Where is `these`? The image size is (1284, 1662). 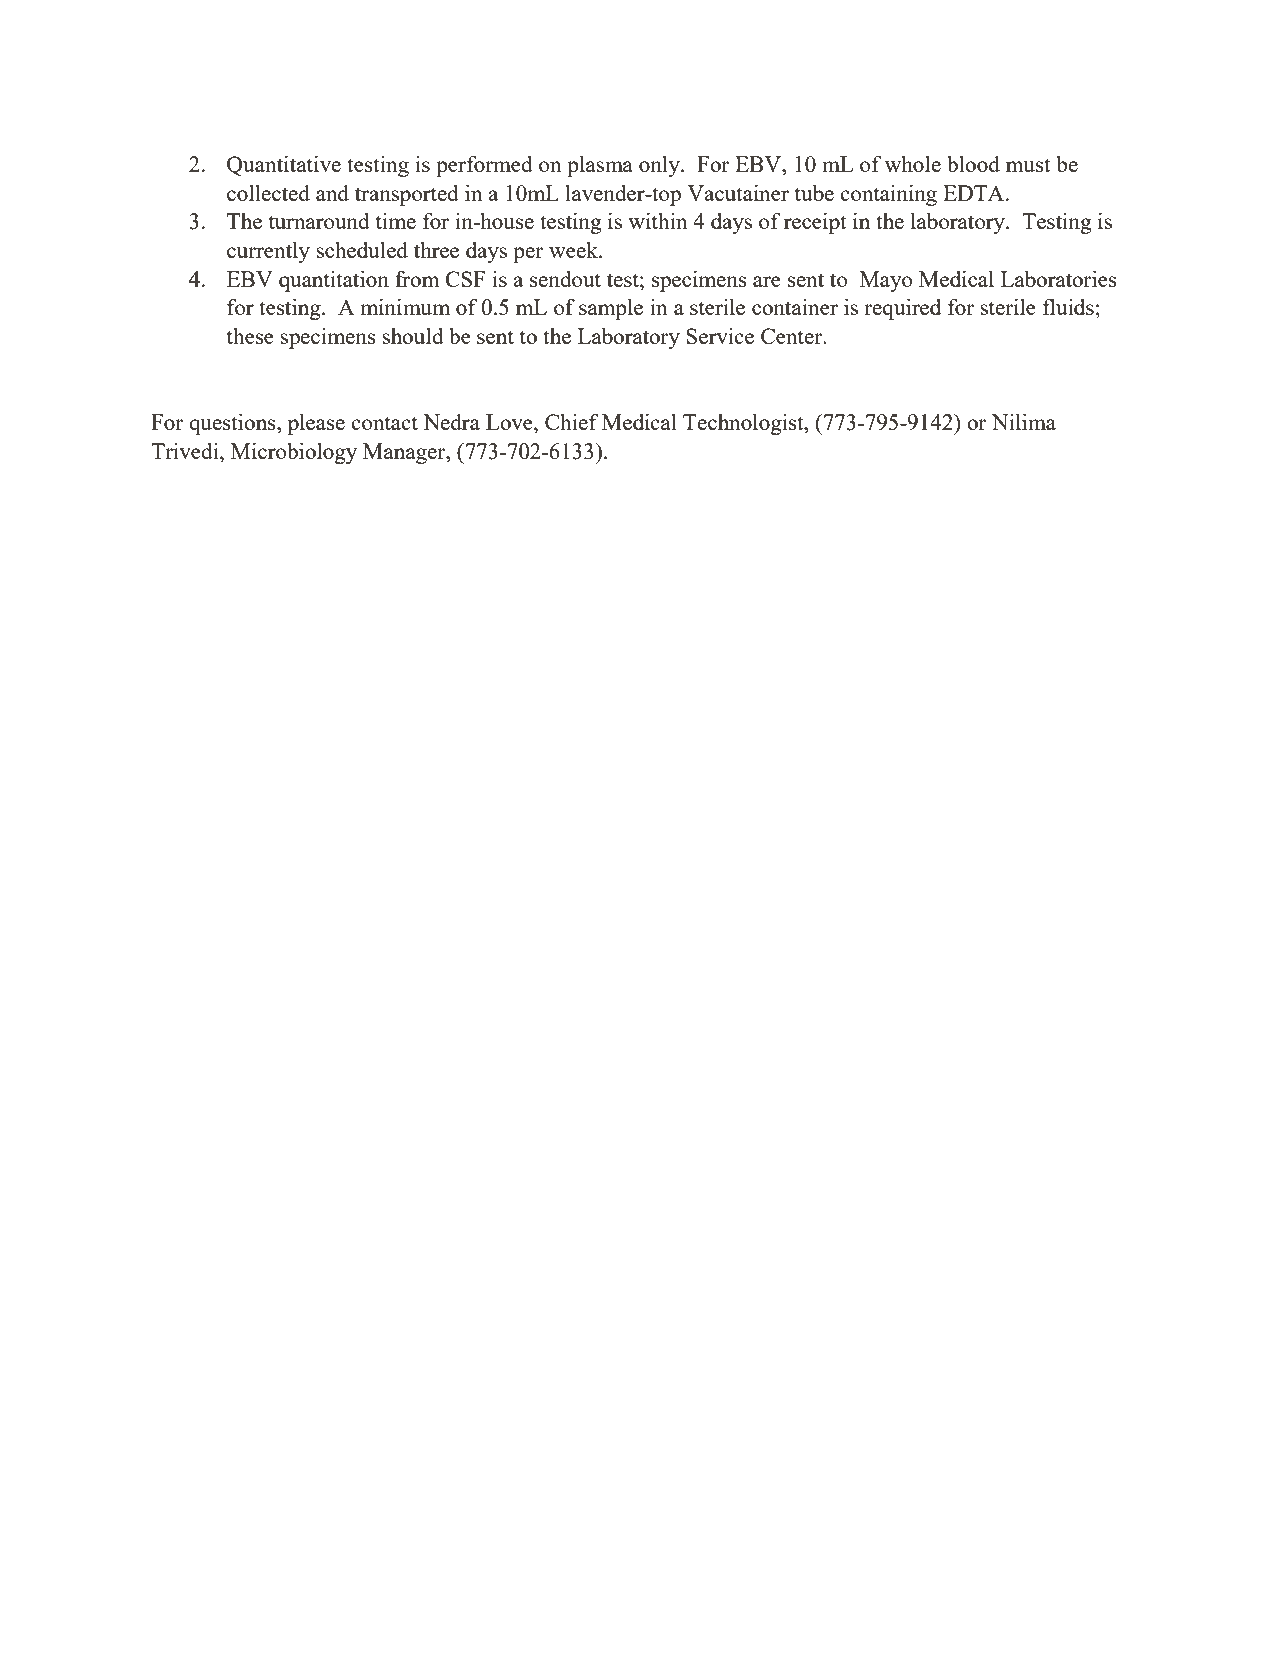
these is located at coordinates (250, 335).
